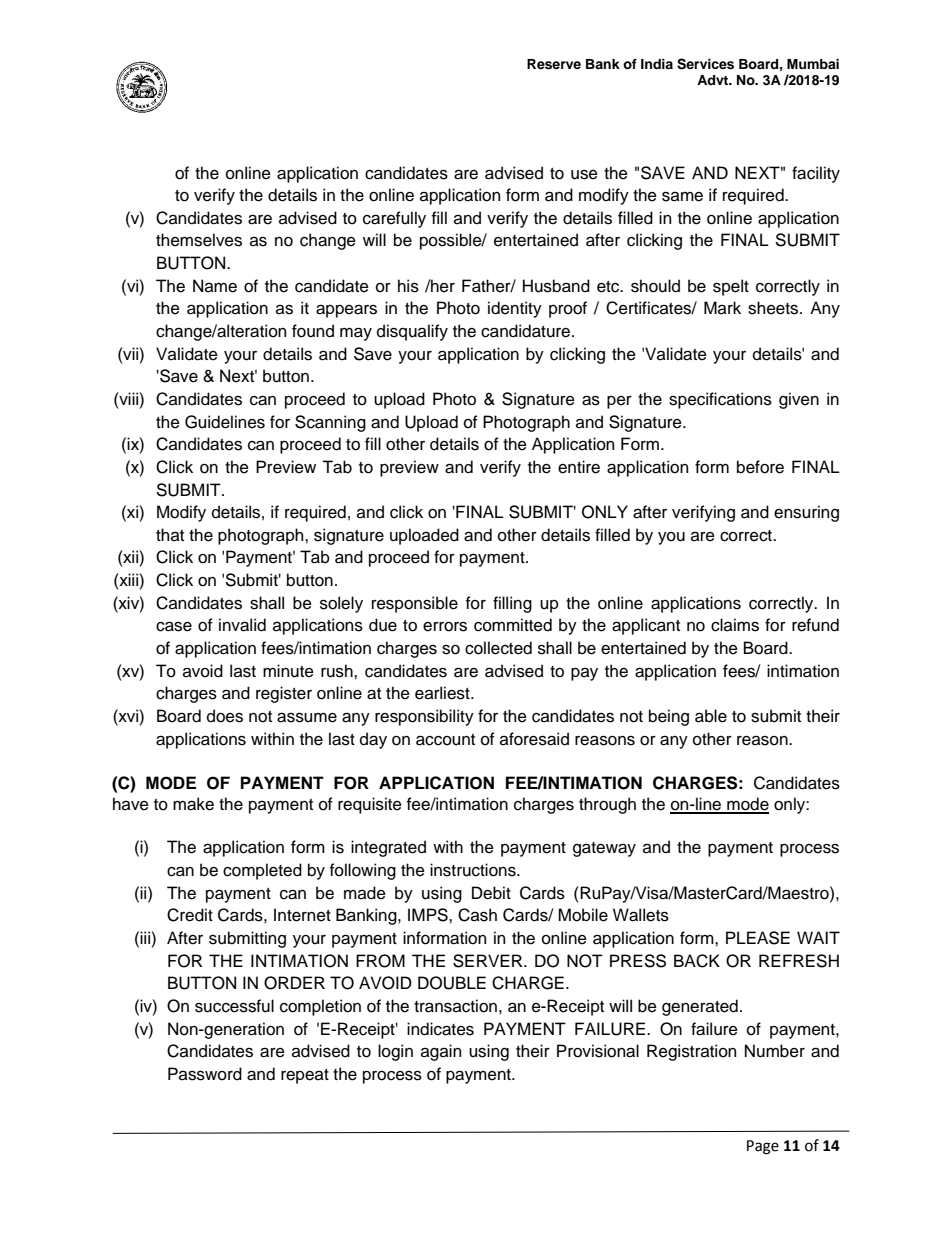  Describe the element at coordinates (199, 240) in the image. I see `themselves` at that location.
